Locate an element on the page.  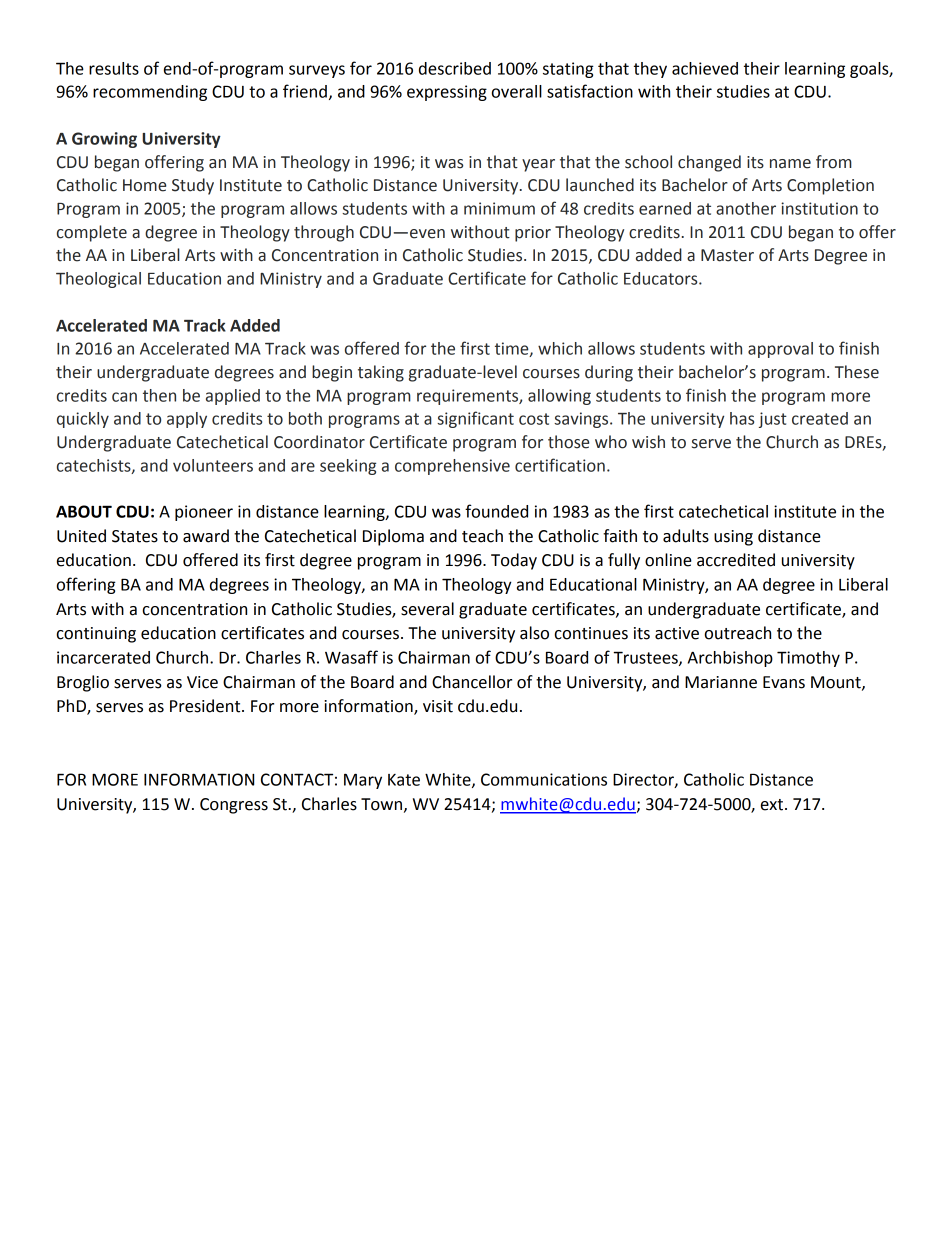
teach is located at coordinates (482, 536).
